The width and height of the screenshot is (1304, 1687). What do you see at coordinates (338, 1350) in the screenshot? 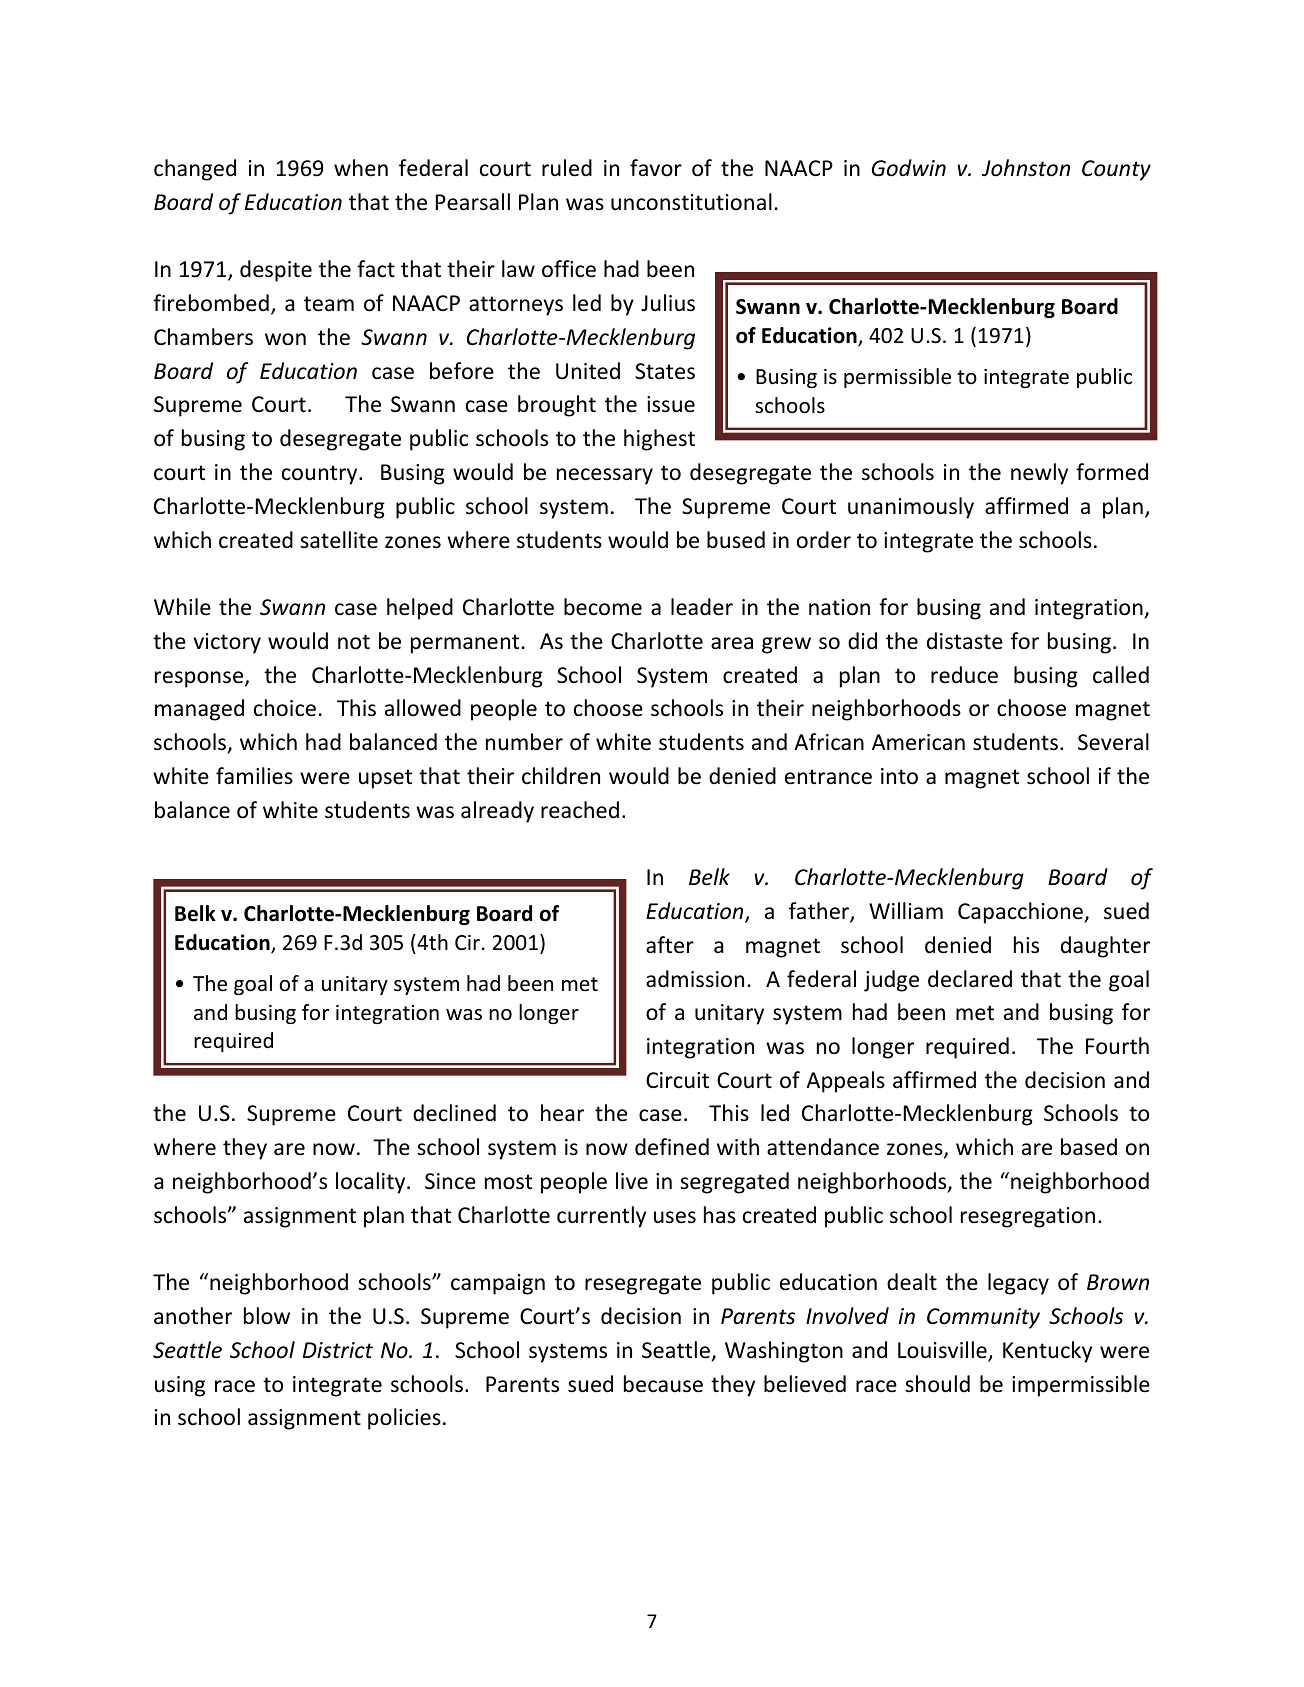
I see `District` at bounding box center [338, 1350].
